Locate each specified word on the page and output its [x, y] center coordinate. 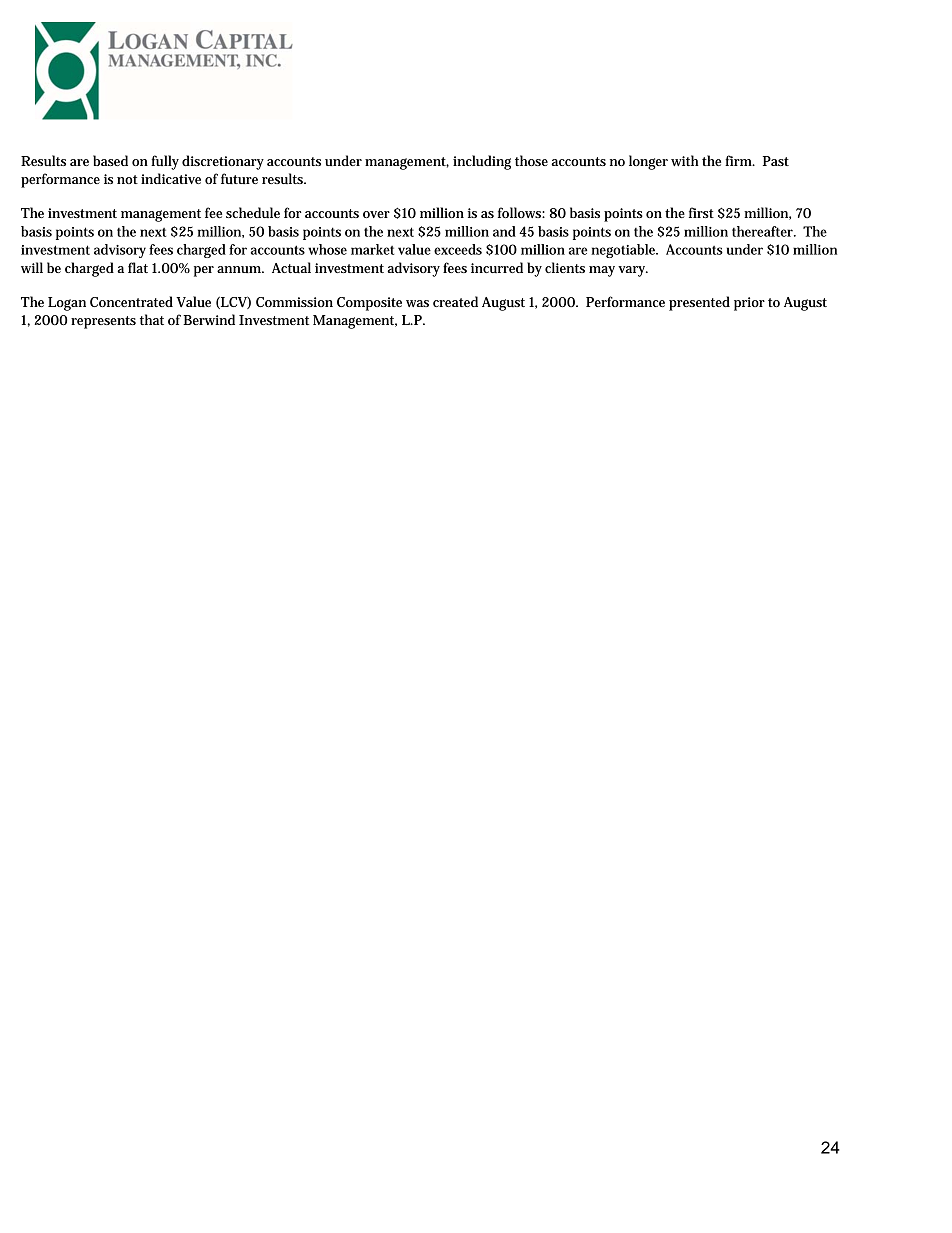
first [701, 212]
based [110, 160]
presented [699, 303]
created [455, 301]
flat [138, 267]
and [504, 231]
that [152, 319]
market [372, 249]
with [685, 160]
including [482, 162]
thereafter [763, 231]
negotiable [624, 251]
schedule [253, 212]
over [376, 214]
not [127, 179]
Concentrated [131, 301]
